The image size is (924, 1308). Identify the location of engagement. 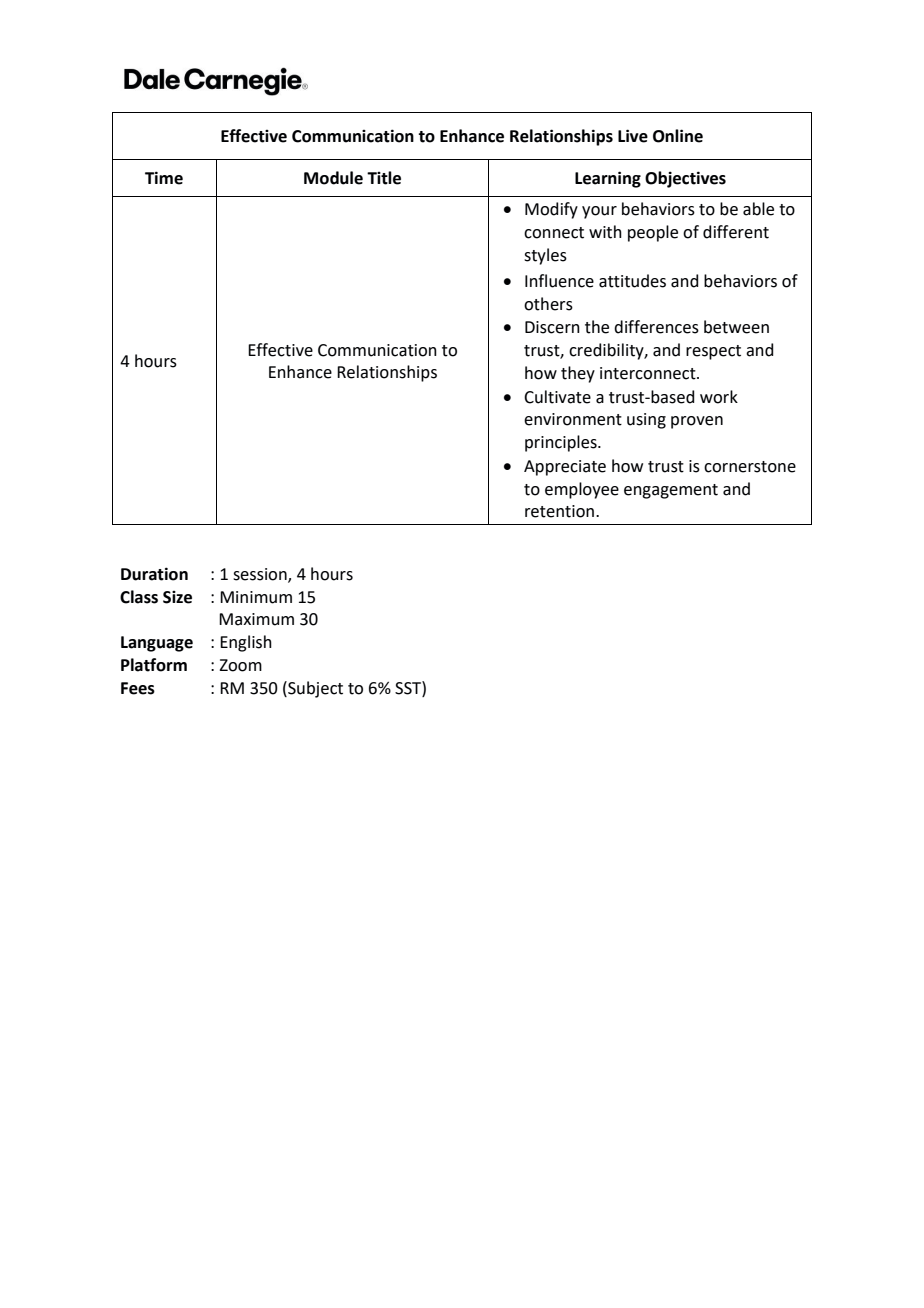
(671, 491).
